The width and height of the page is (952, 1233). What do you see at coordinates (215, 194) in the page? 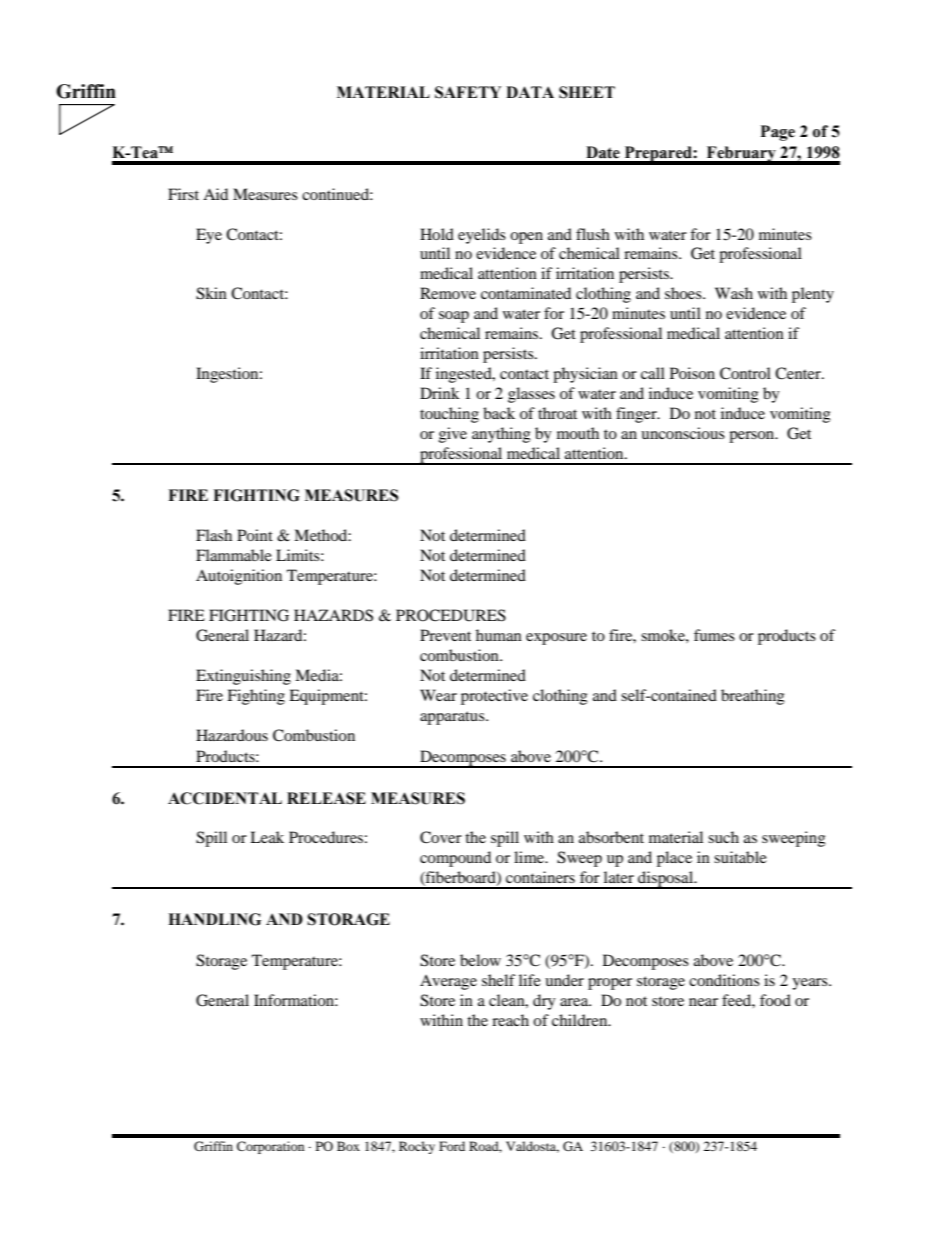
I see `Aid` at bounding box center [215, 194].
